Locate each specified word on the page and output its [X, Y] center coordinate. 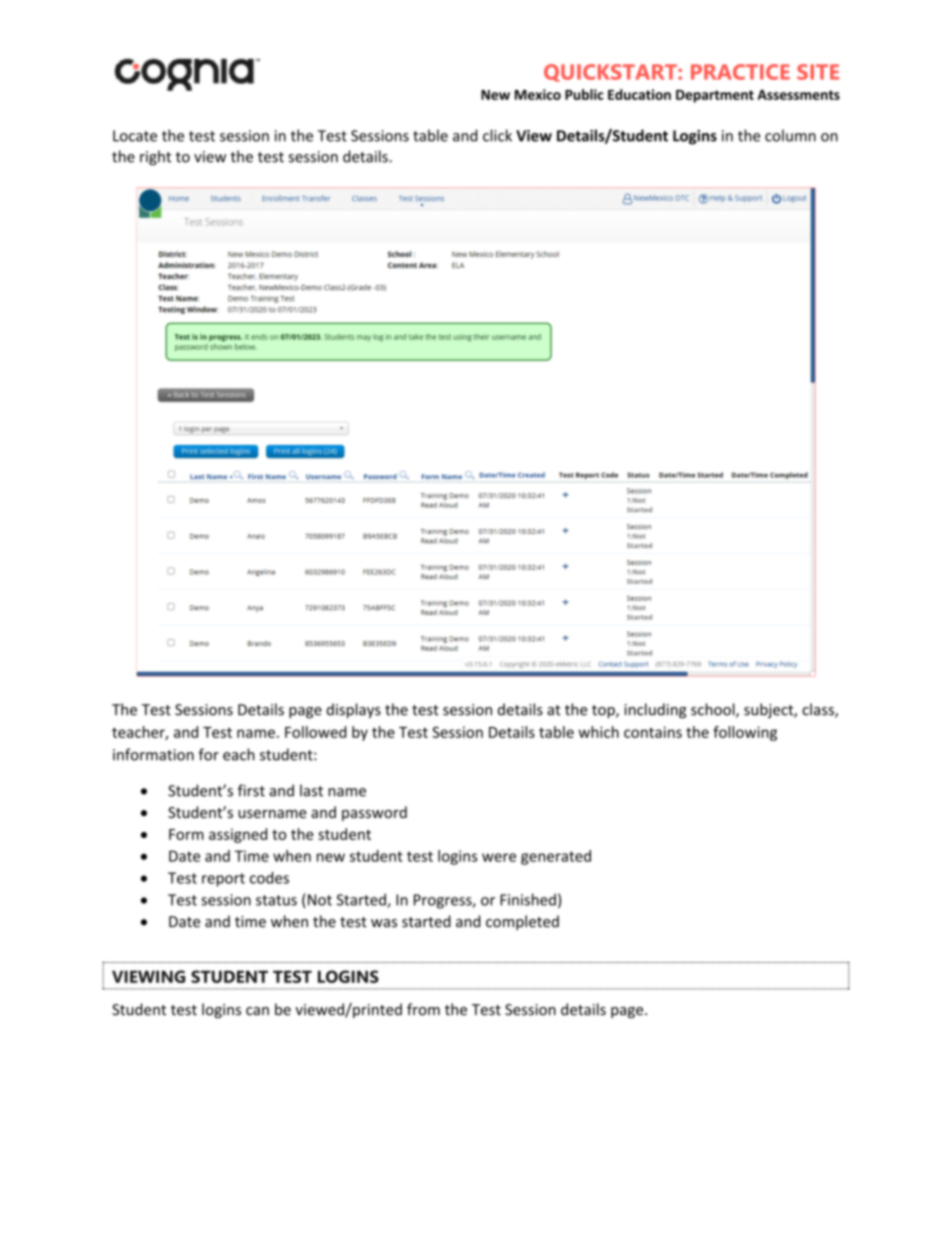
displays [353, 710]
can [257, 1011]
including [655, 710]
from [423, 1009]
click [497, 135]
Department [715, 96]
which [598, 732]
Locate [135, 136]
